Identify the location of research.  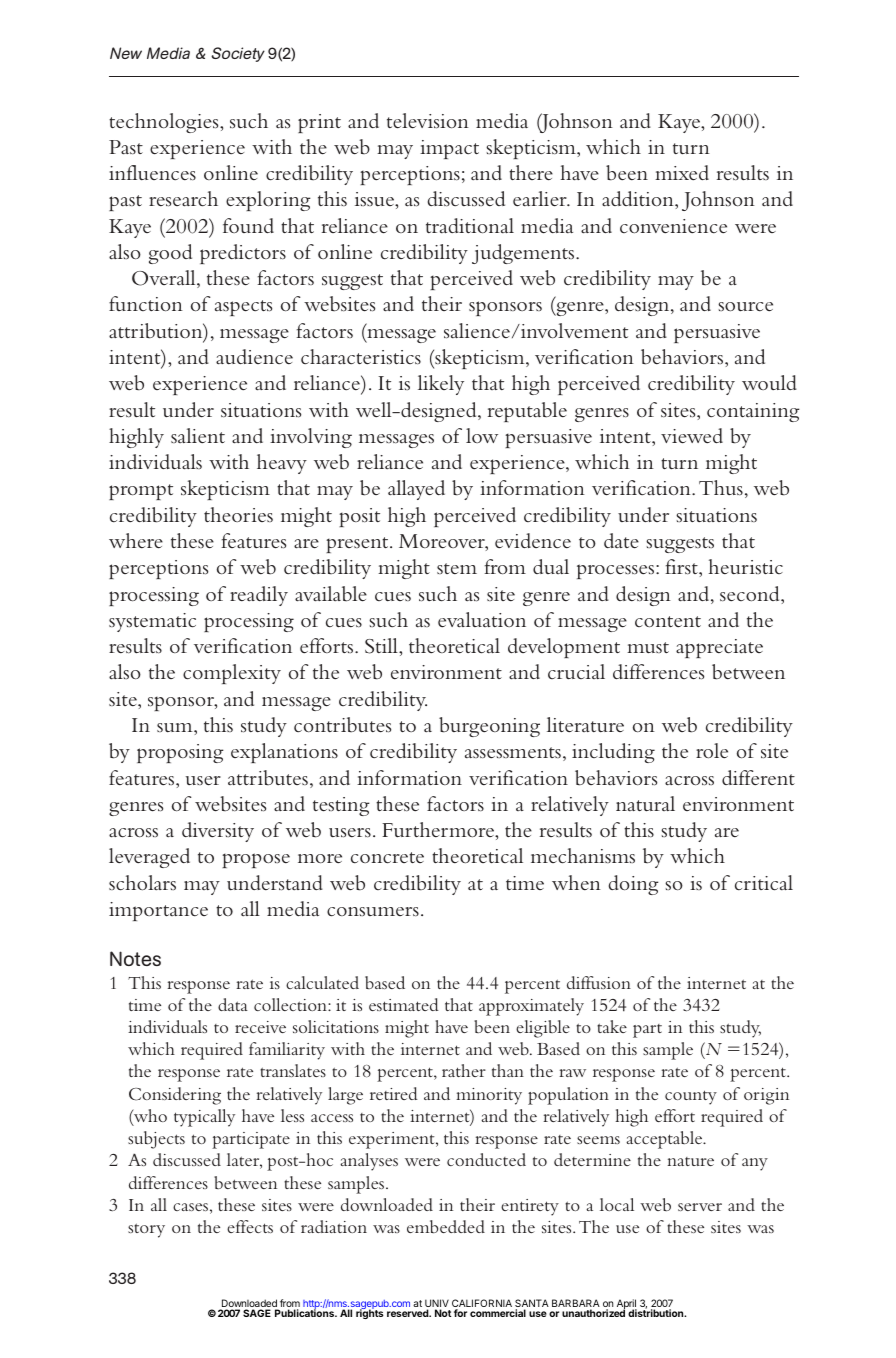
(183, 199).
